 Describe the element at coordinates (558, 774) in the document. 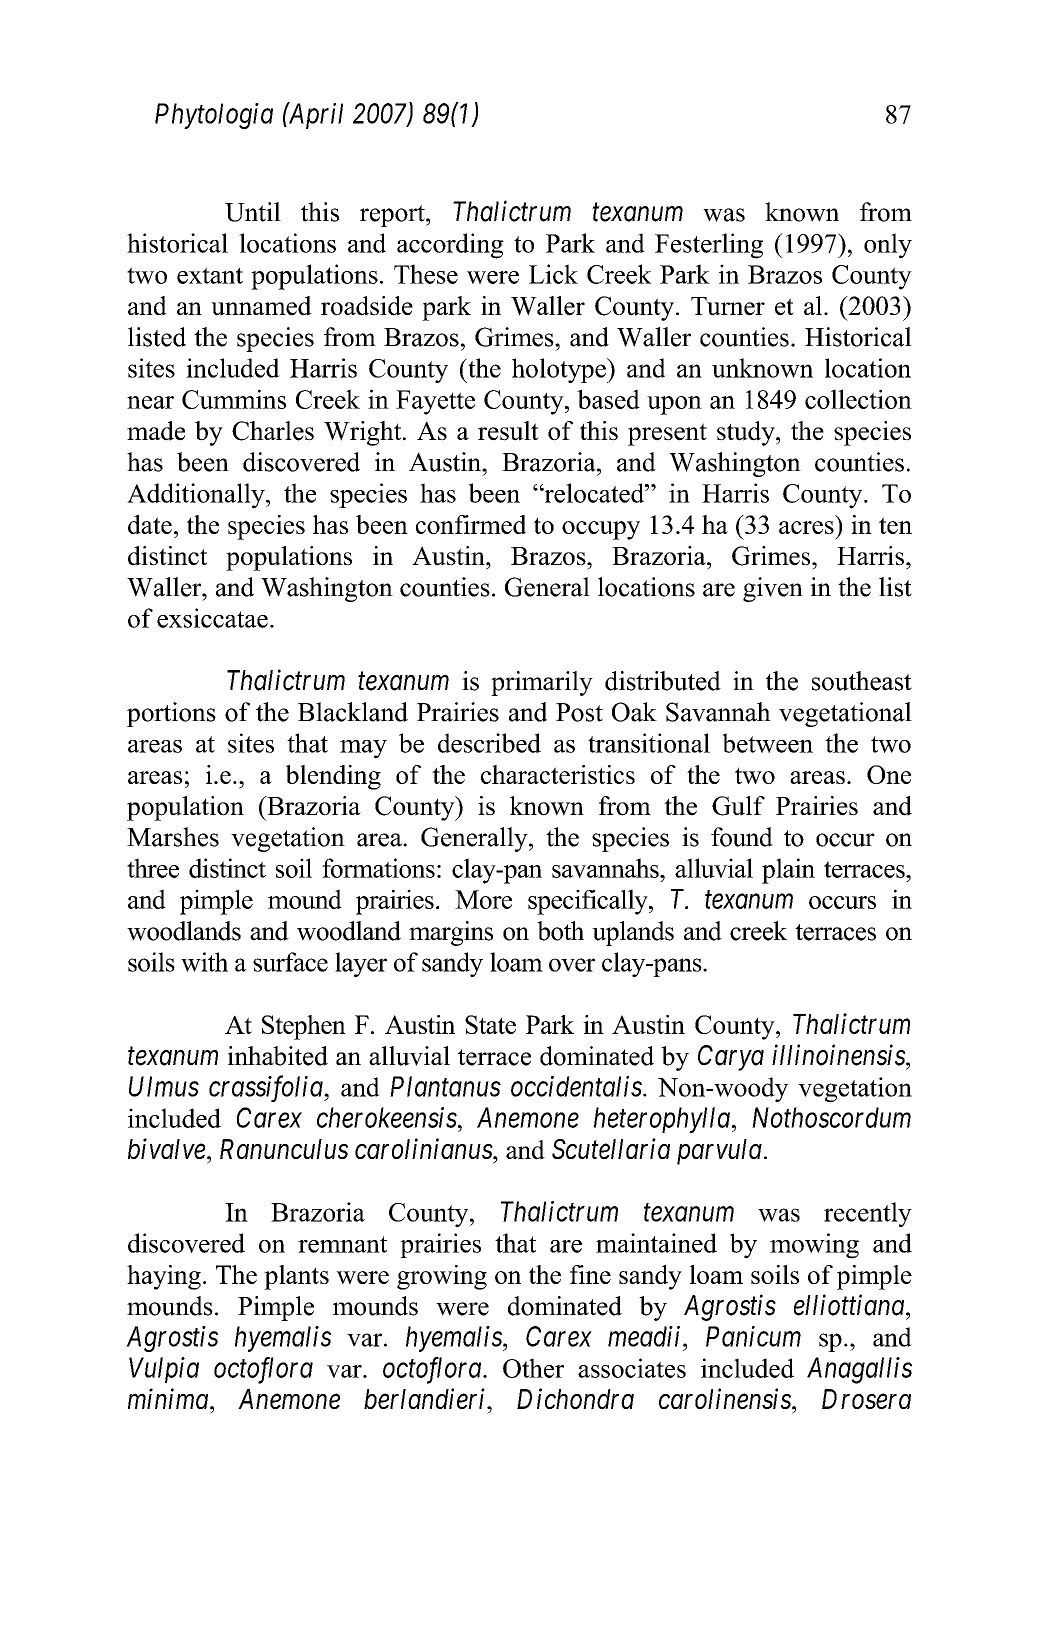

I see `characteristics` at that location.
